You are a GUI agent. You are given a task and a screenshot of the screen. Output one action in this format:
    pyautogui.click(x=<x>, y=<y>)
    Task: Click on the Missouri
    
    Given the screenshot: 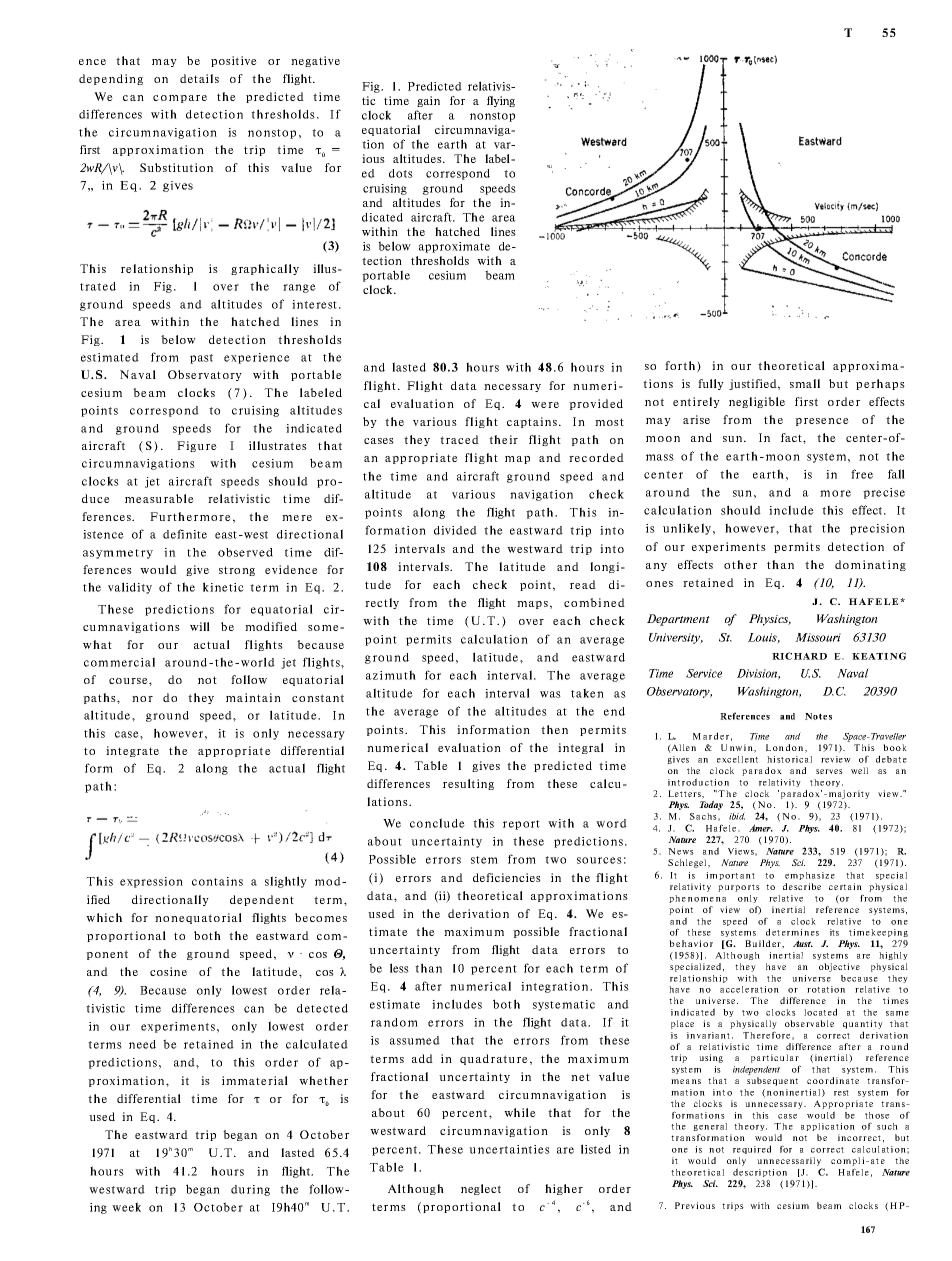 What is the action you would take?
    pyautogui.click(x=818, y=637)
